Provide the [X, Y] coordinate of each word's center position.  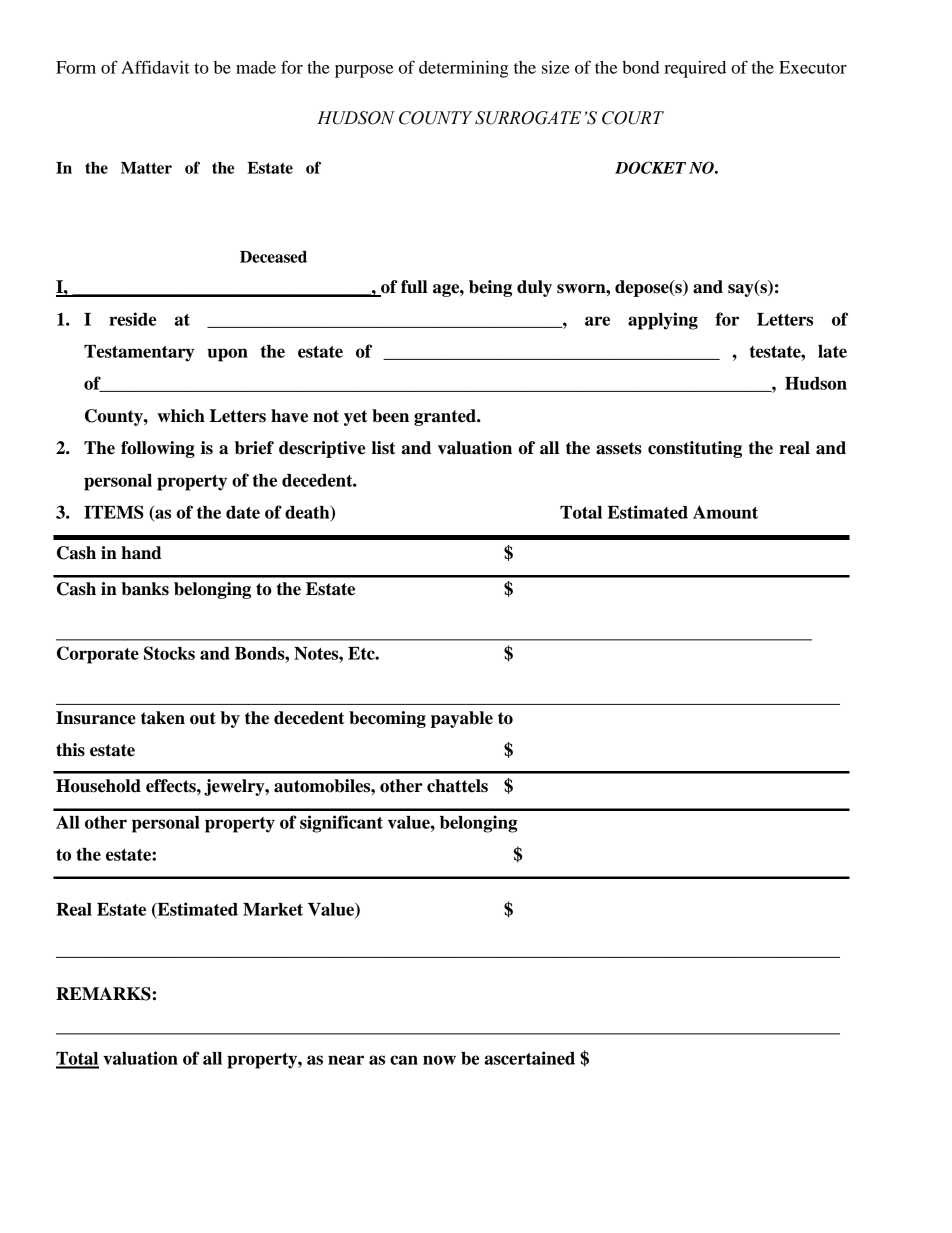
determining [463, 69]
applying [663, 321]
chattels [457, 786]
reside [132, 319]
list [383, 448]
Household [98, 786]
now [439, 1060]
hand [141, 553]
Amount [725, 512]
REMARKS [103, 994]
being [490, 288]
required [695, 69]
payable [462, 719]
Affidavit [155, 67]
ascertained [530, 1058]
